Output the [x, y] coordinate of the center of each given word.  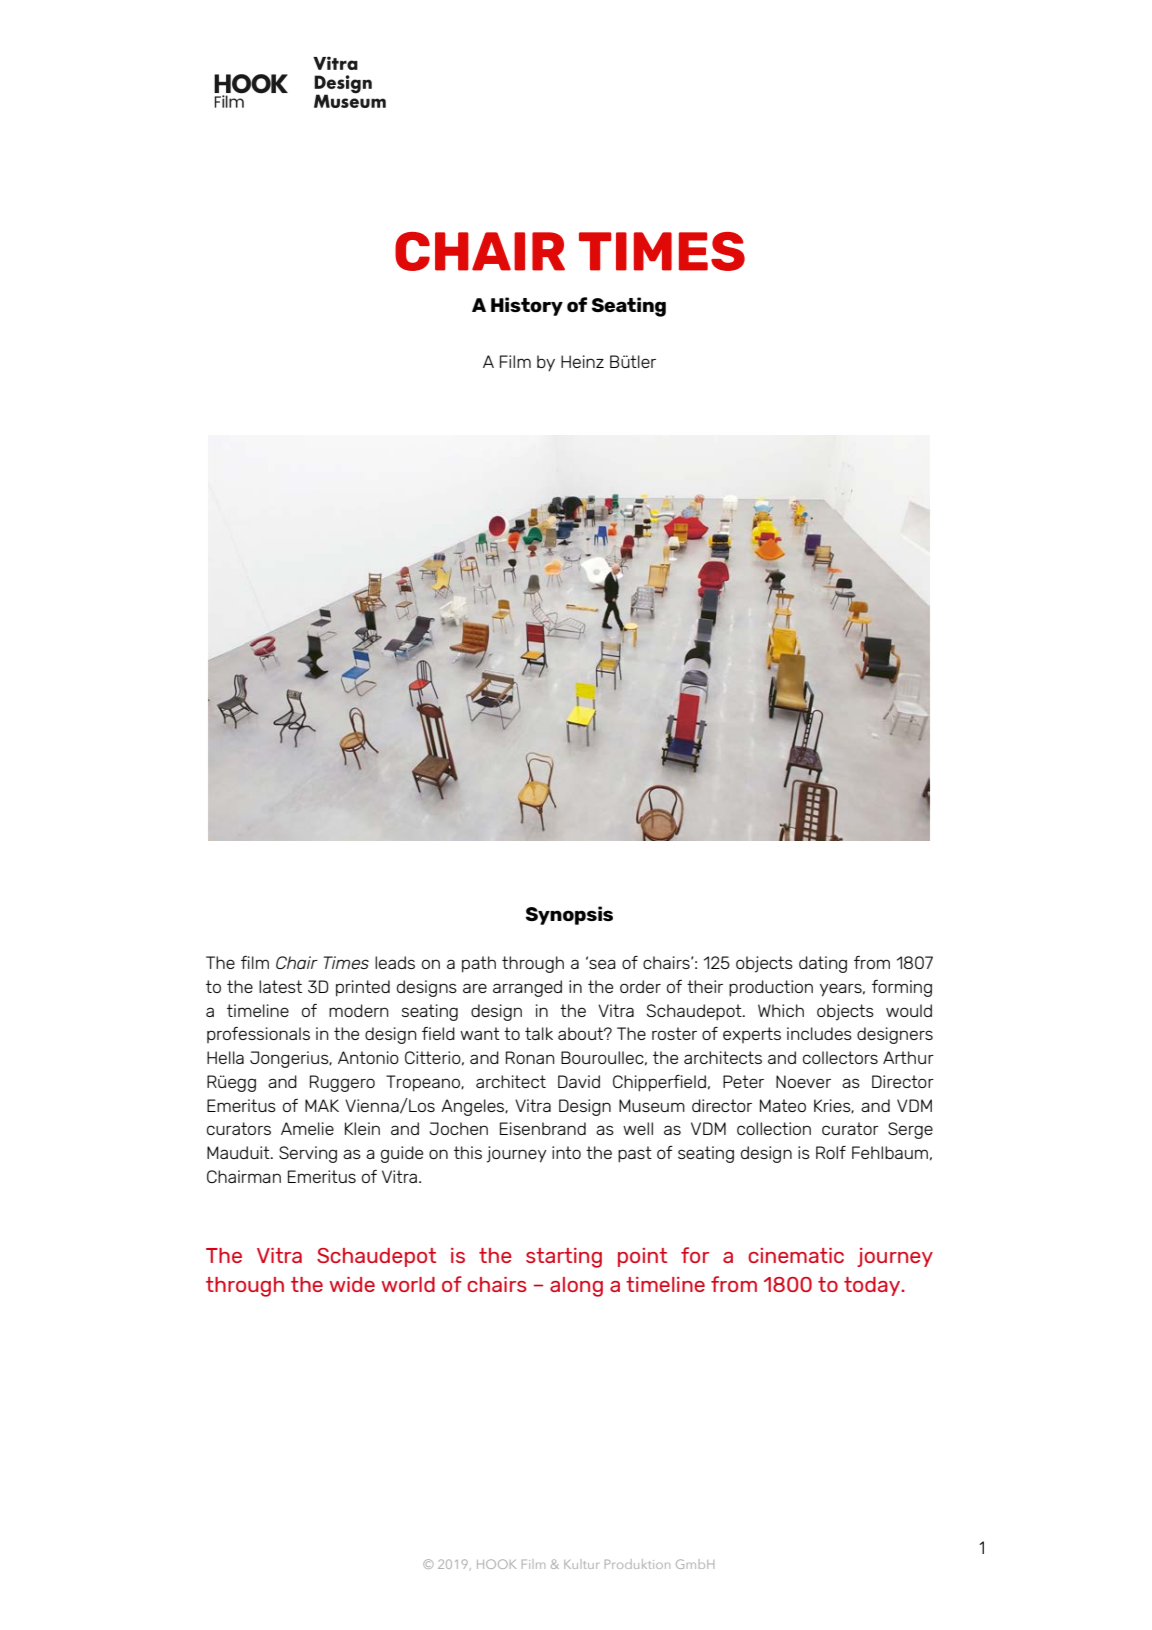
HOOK [496, 1564]
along [576, 1287]
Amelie [307, 1128]
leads [395, 962]
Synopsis [569, 915]
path [479, 964]
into [566, 1152]
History [527, 306]
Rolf [831, 1152]
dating [823, 964]
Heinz [582, 361]
